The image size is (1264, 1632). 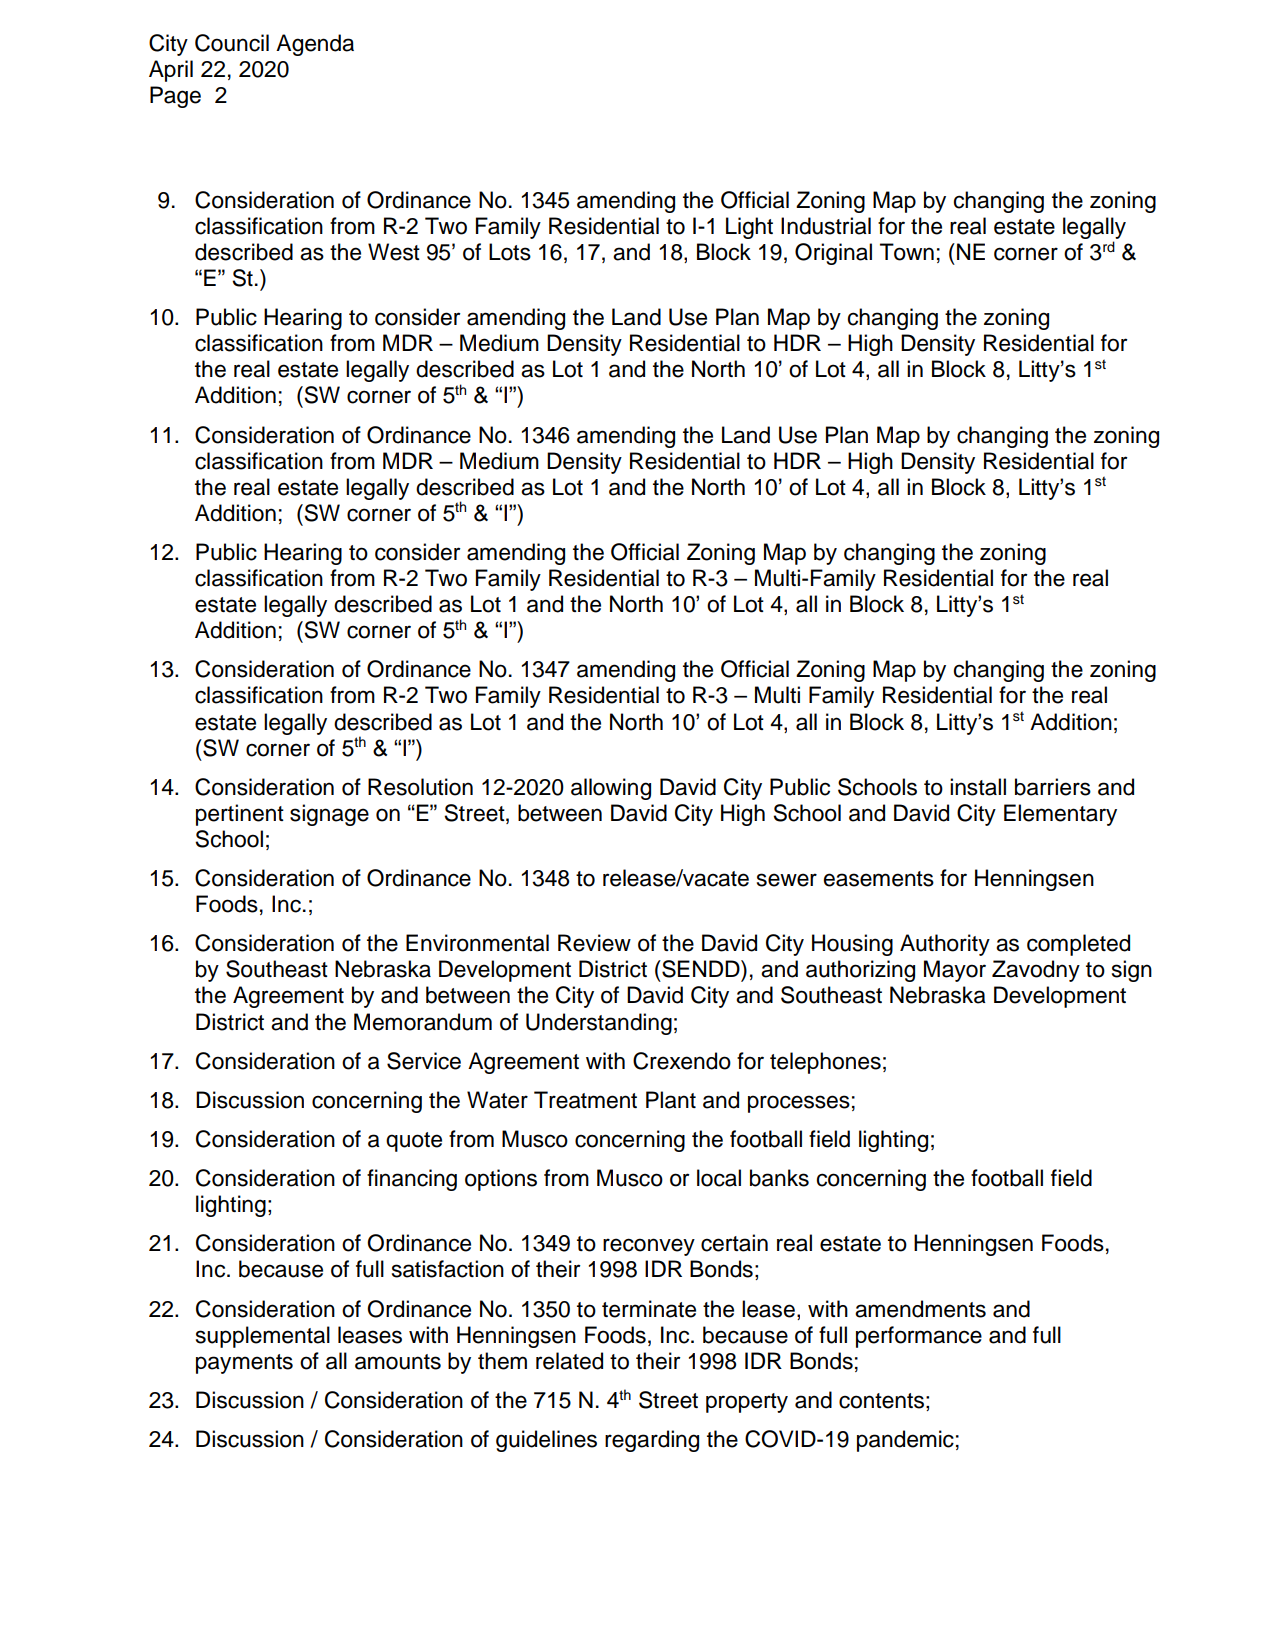 I want to click on pertinent, so click(x=240, y=815).
